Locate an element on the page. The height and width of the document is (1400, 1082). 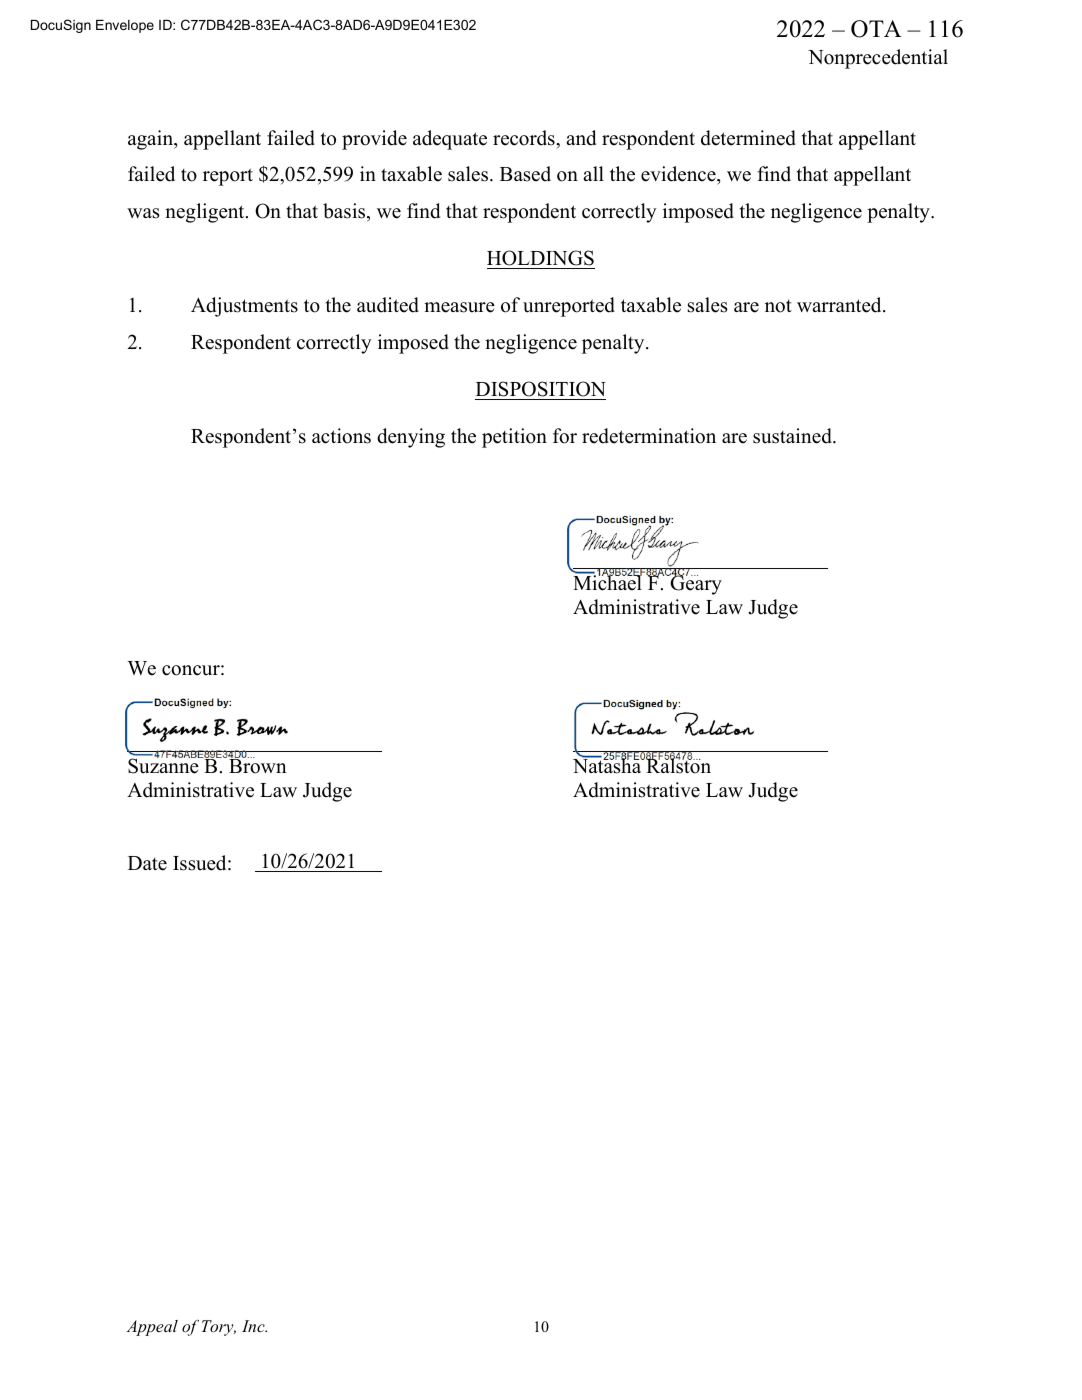
provide is located at coordinates (374, 140).
